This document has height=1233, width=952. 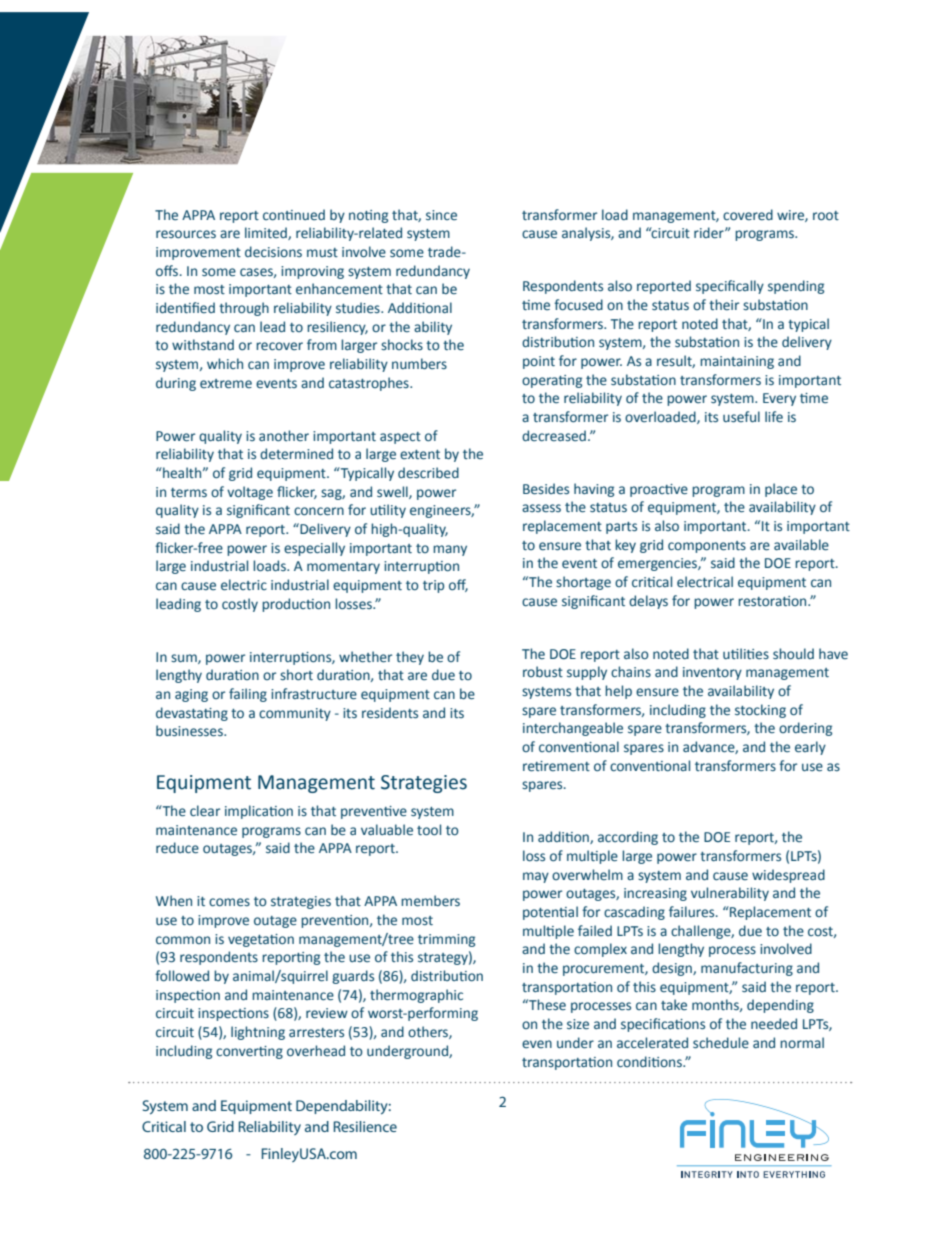 What do you see at coordinates (267, 233) in the document?
I see `limited` at bounding box center [267, 233].
